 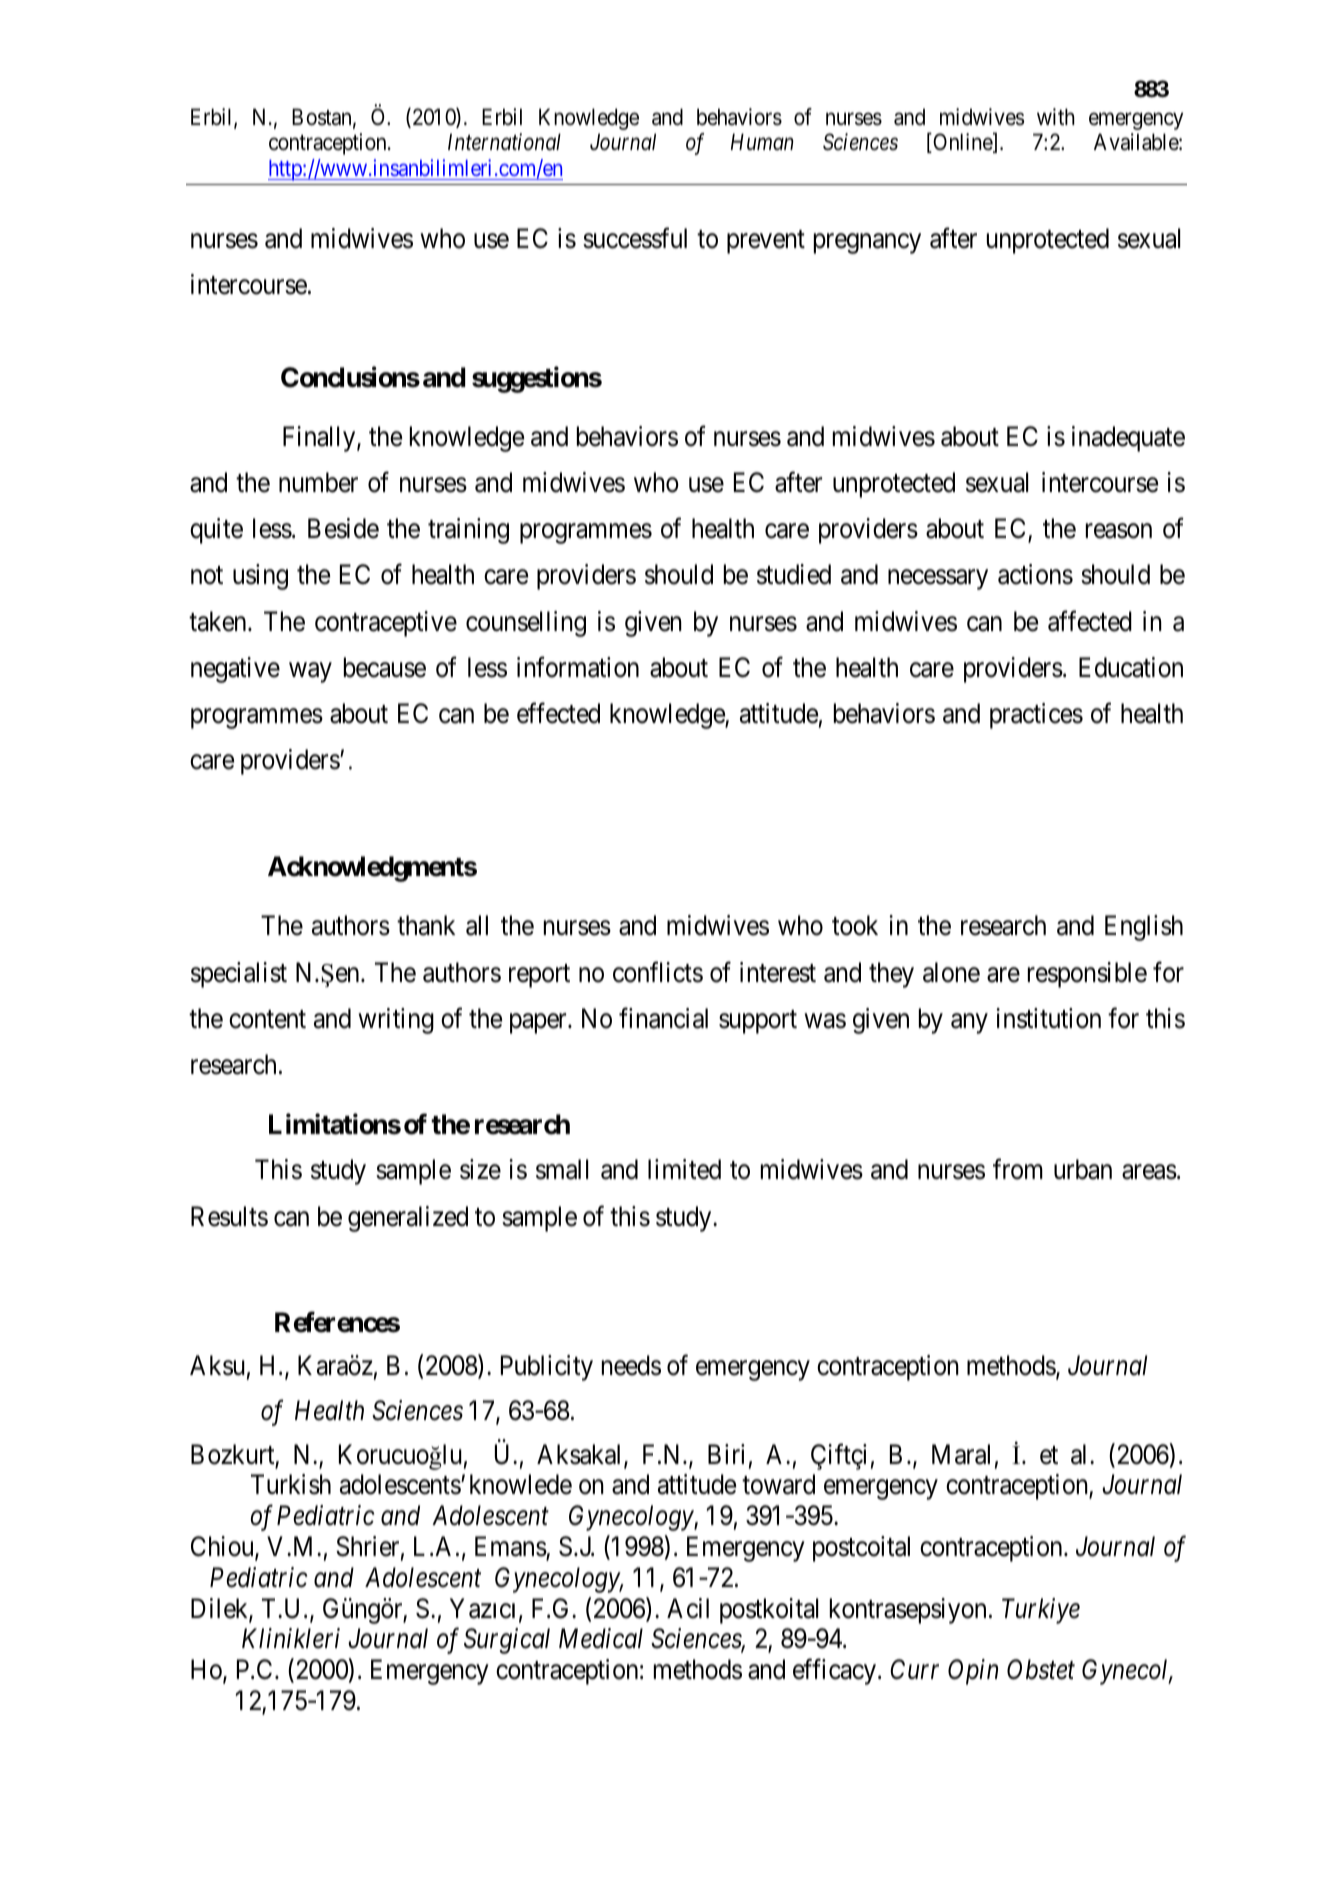 I want to click on Turkish, so click(x=291, y=1484).
